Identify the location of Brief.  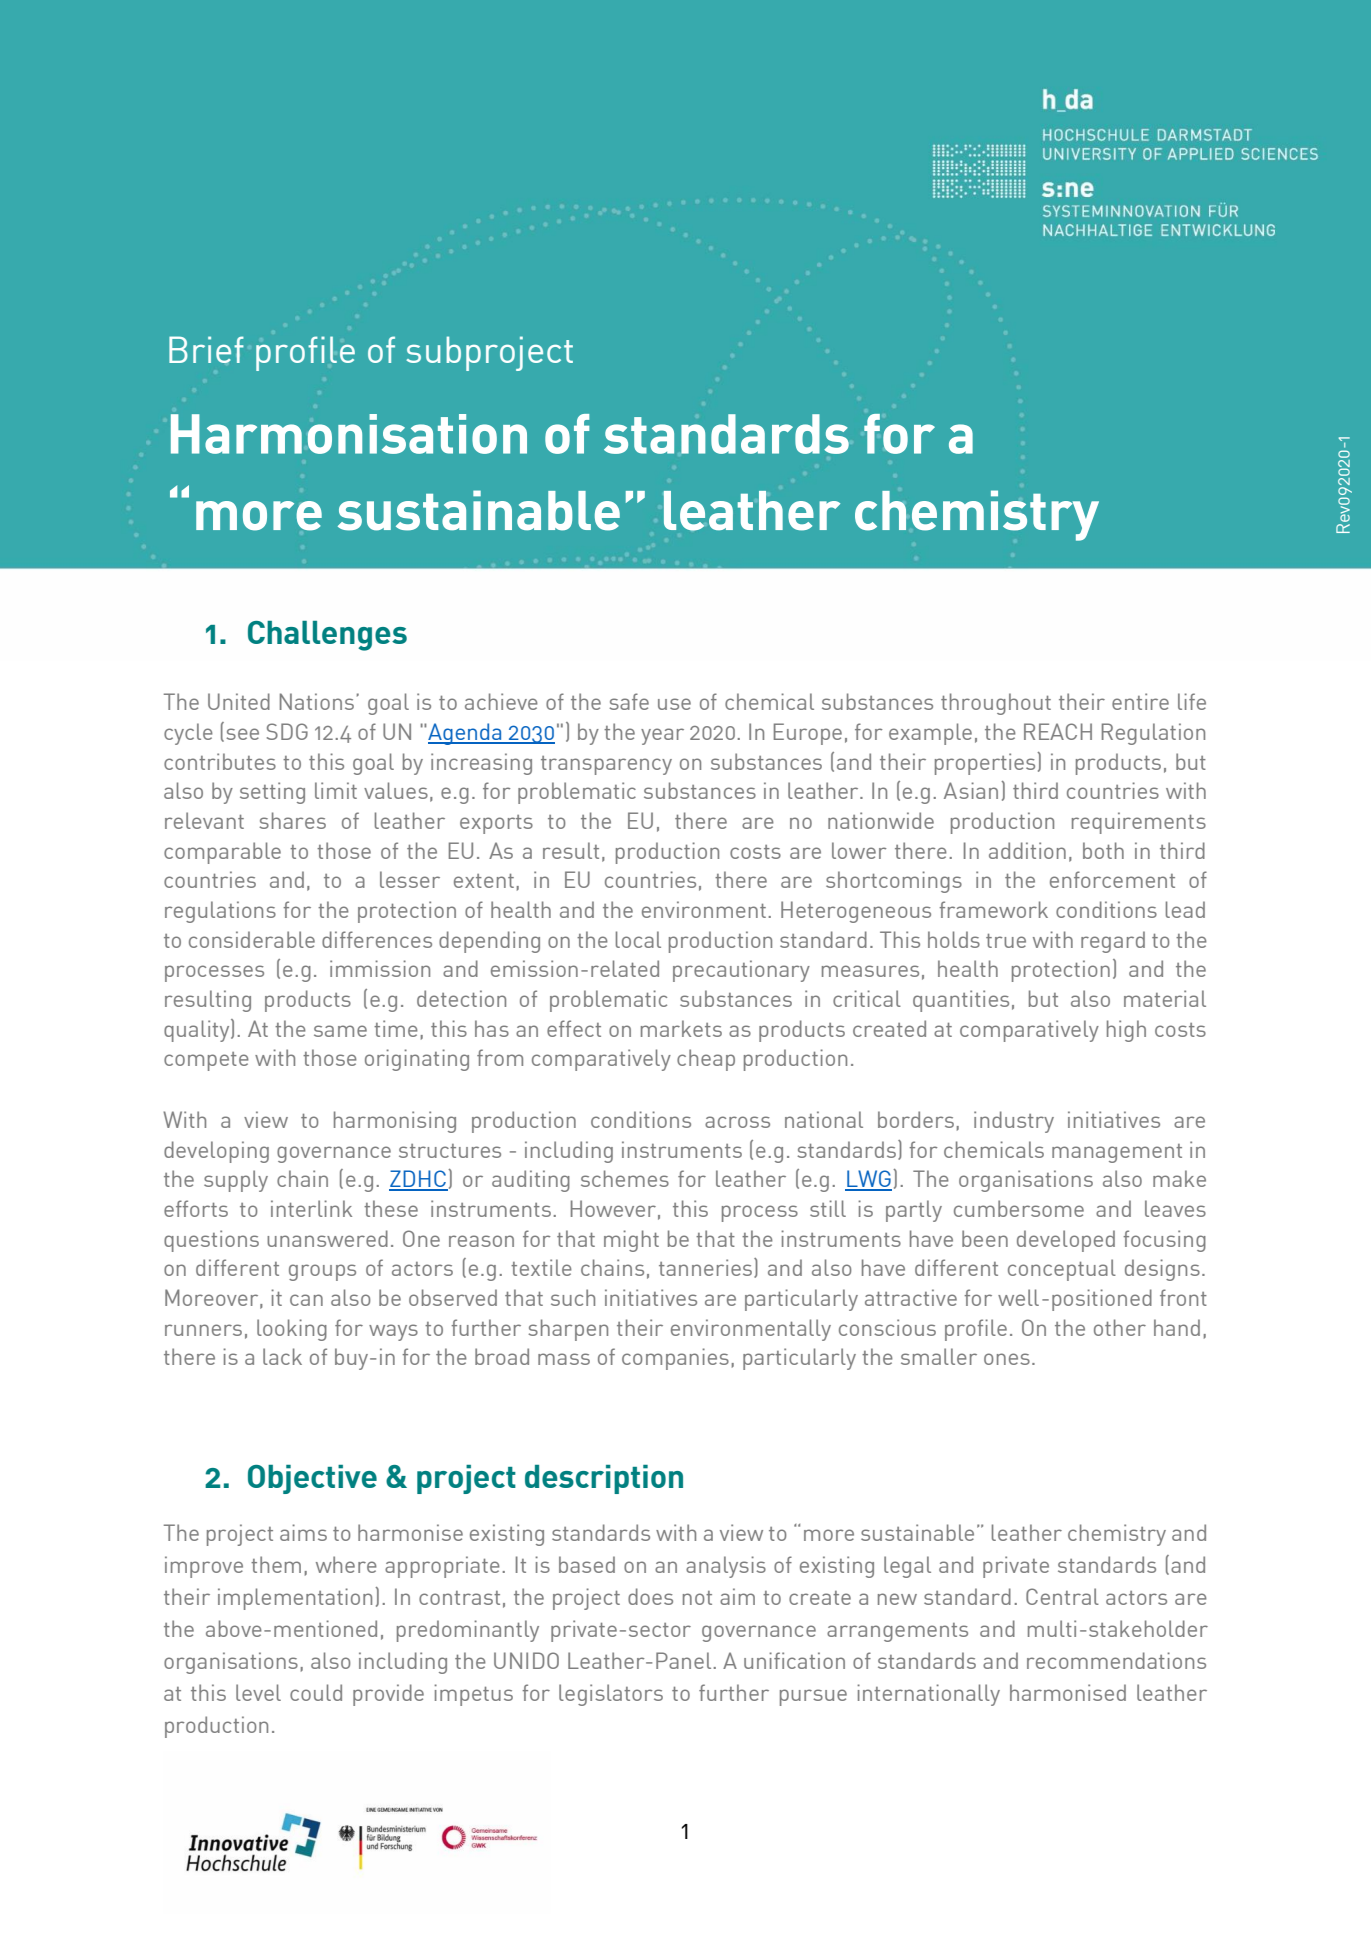
(206, 349).
